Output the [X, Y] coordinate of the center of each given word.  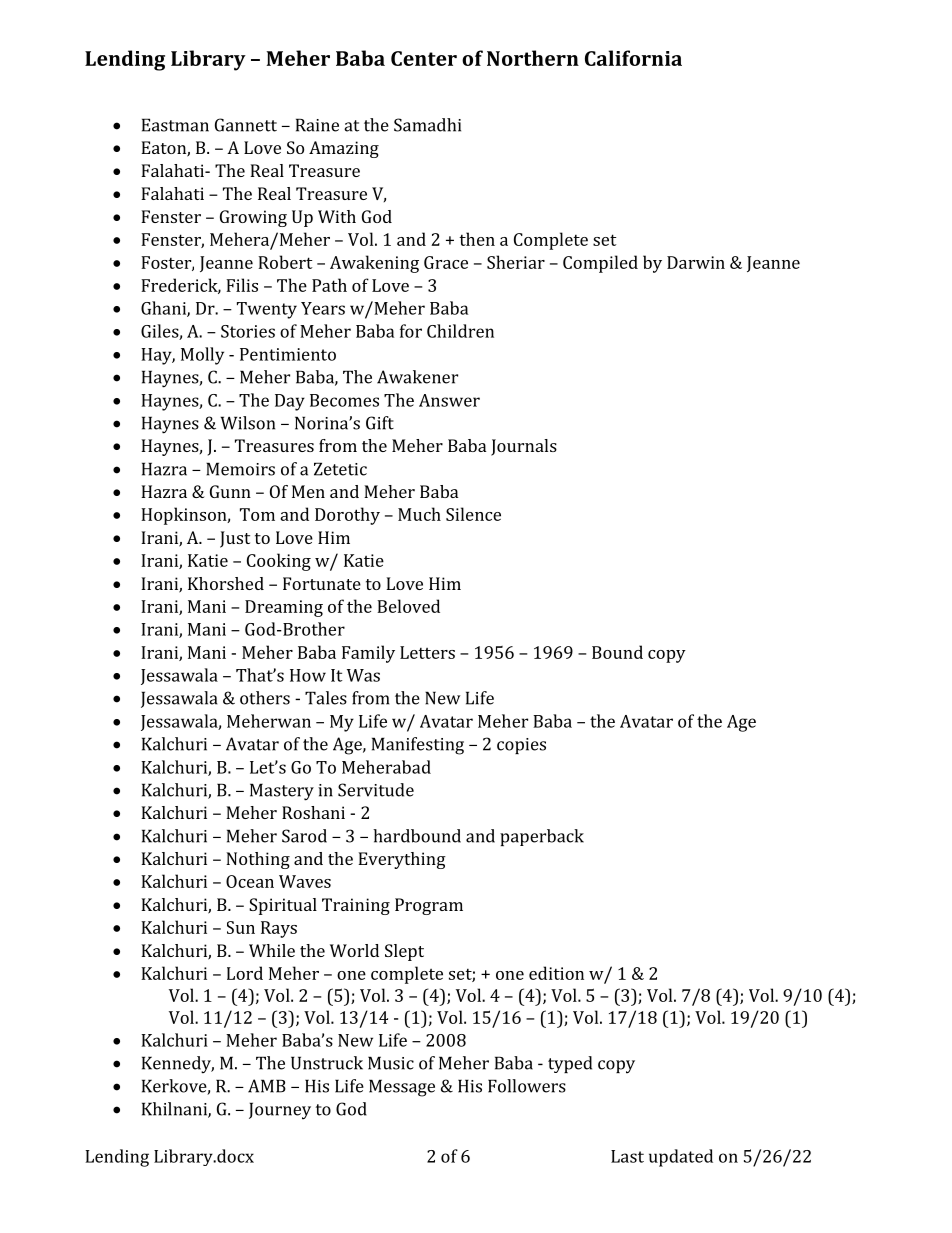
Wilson [247, 423]
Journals [524, 447]
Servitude [376, 790]
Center [424, 58]
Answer [449, 400]
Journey [280, 1111]
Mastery [282, 792]
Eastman [175, 125]
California [633, 58]
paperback [542, 837]
